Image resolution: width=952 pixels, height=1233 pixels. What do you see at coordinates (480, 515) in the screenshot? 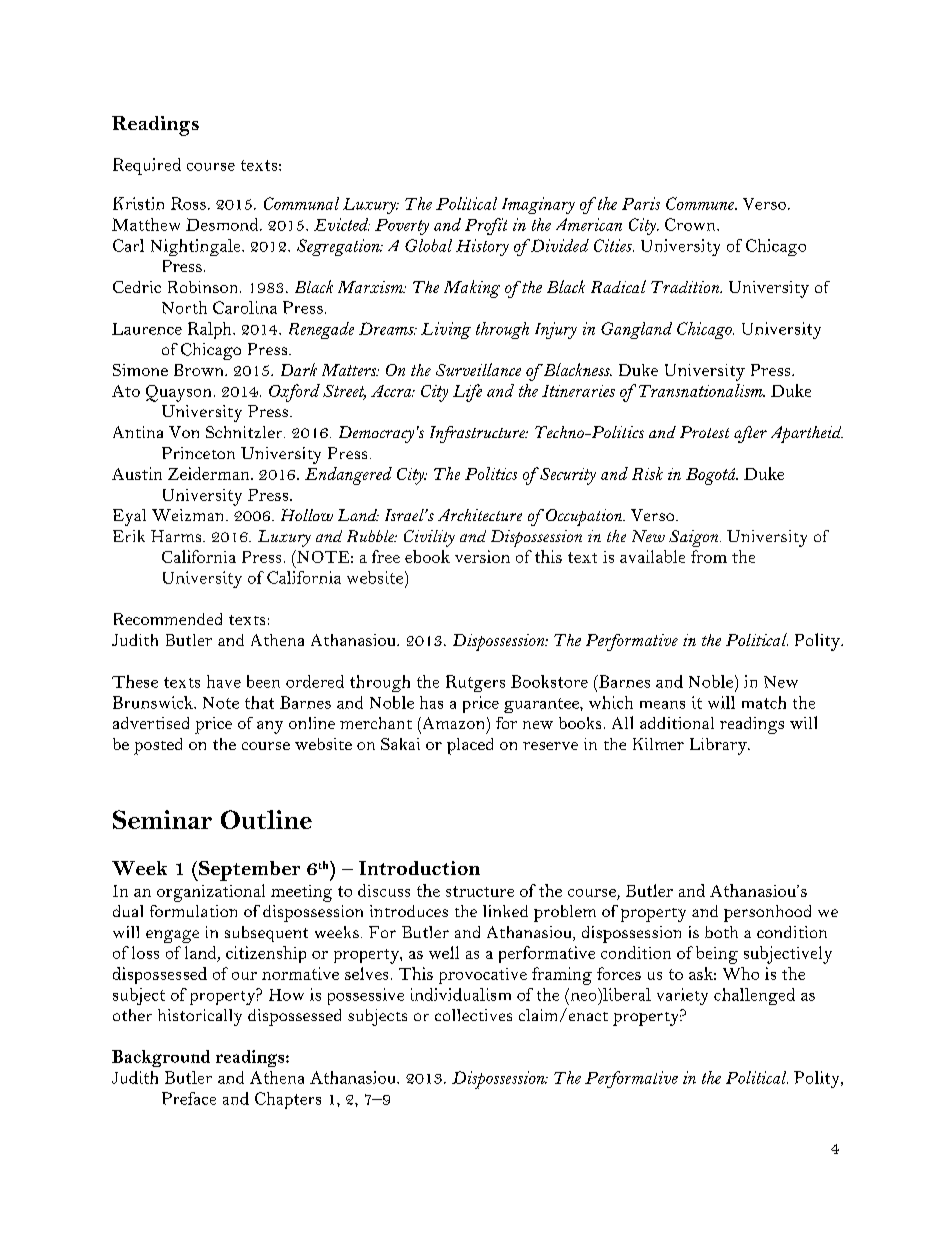
I see `Architecture` at bounding box center [480, 515].
